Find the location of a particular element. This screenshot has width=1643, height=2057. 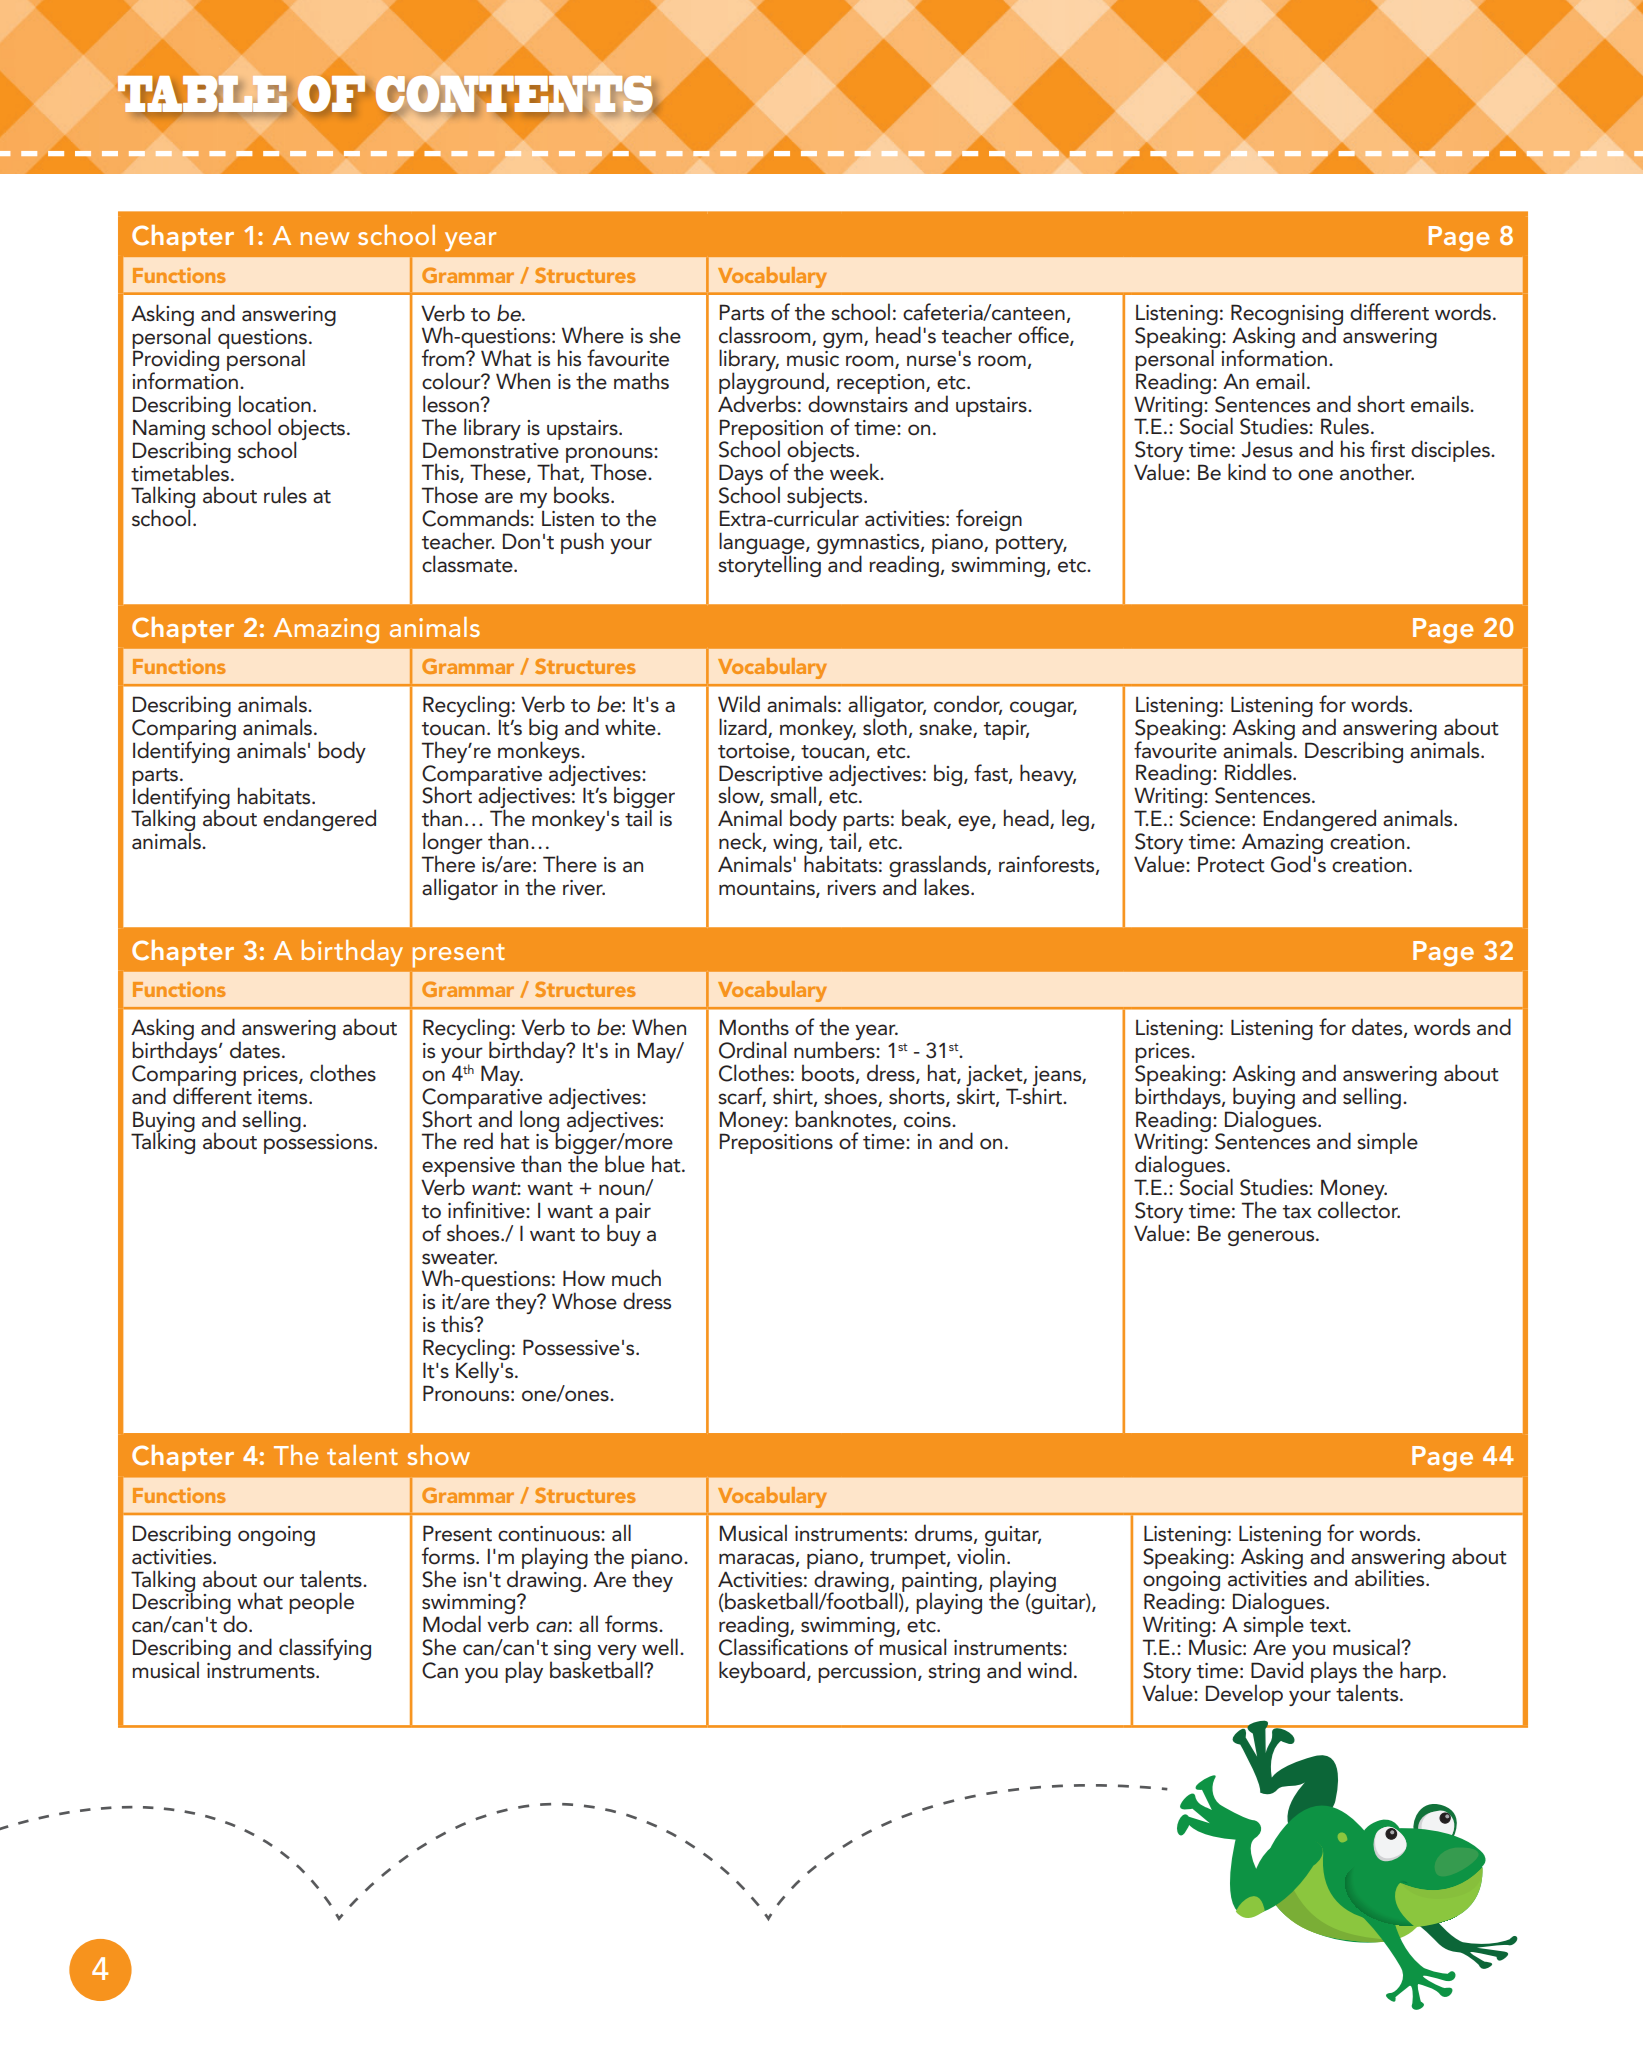

Classifications is located at coordinates (783, 1646).
